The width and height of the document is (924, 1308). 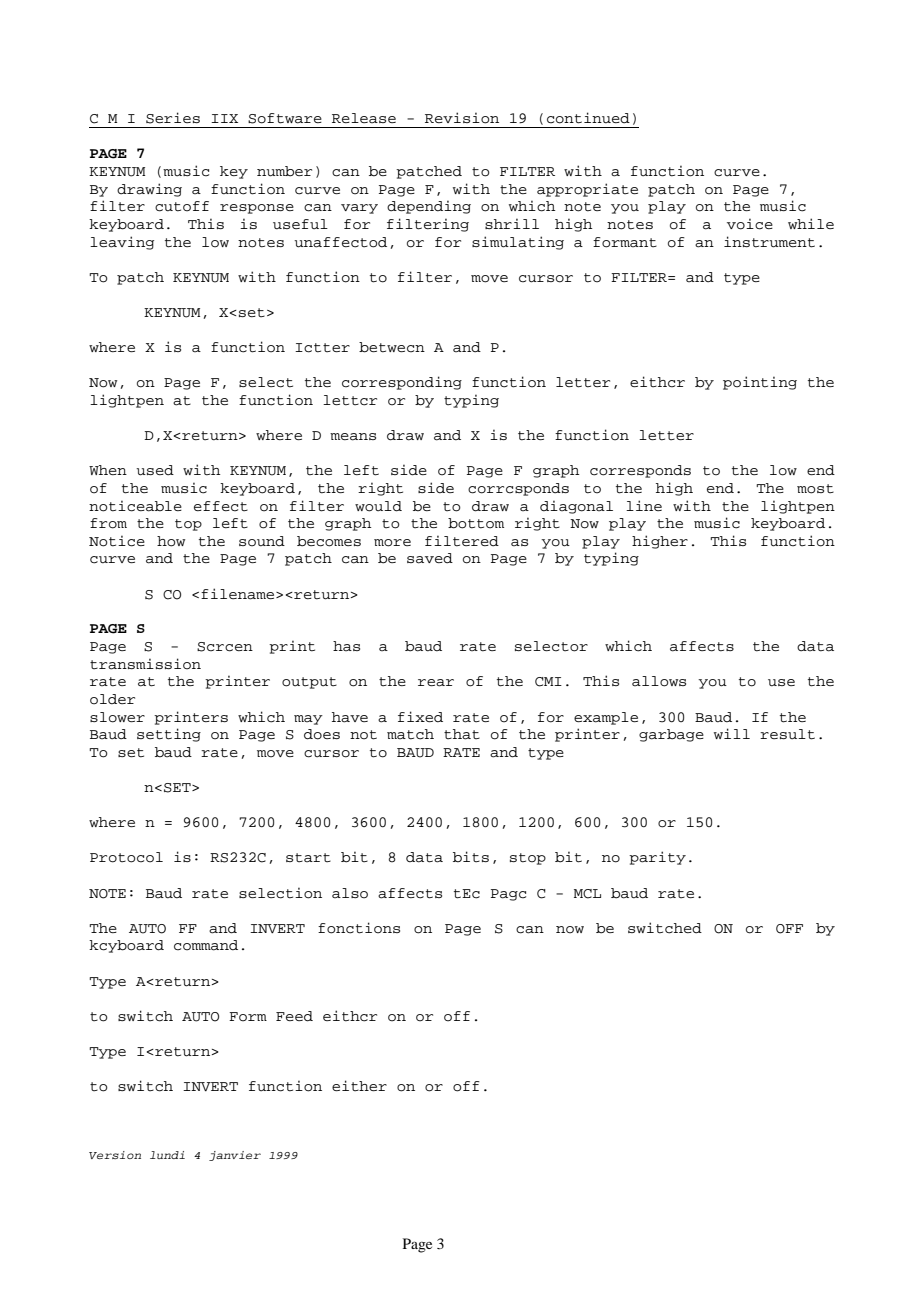 What do you see at coordinates (173, 118) in the document?
I see `Series` at bounding box center [173, 118].
